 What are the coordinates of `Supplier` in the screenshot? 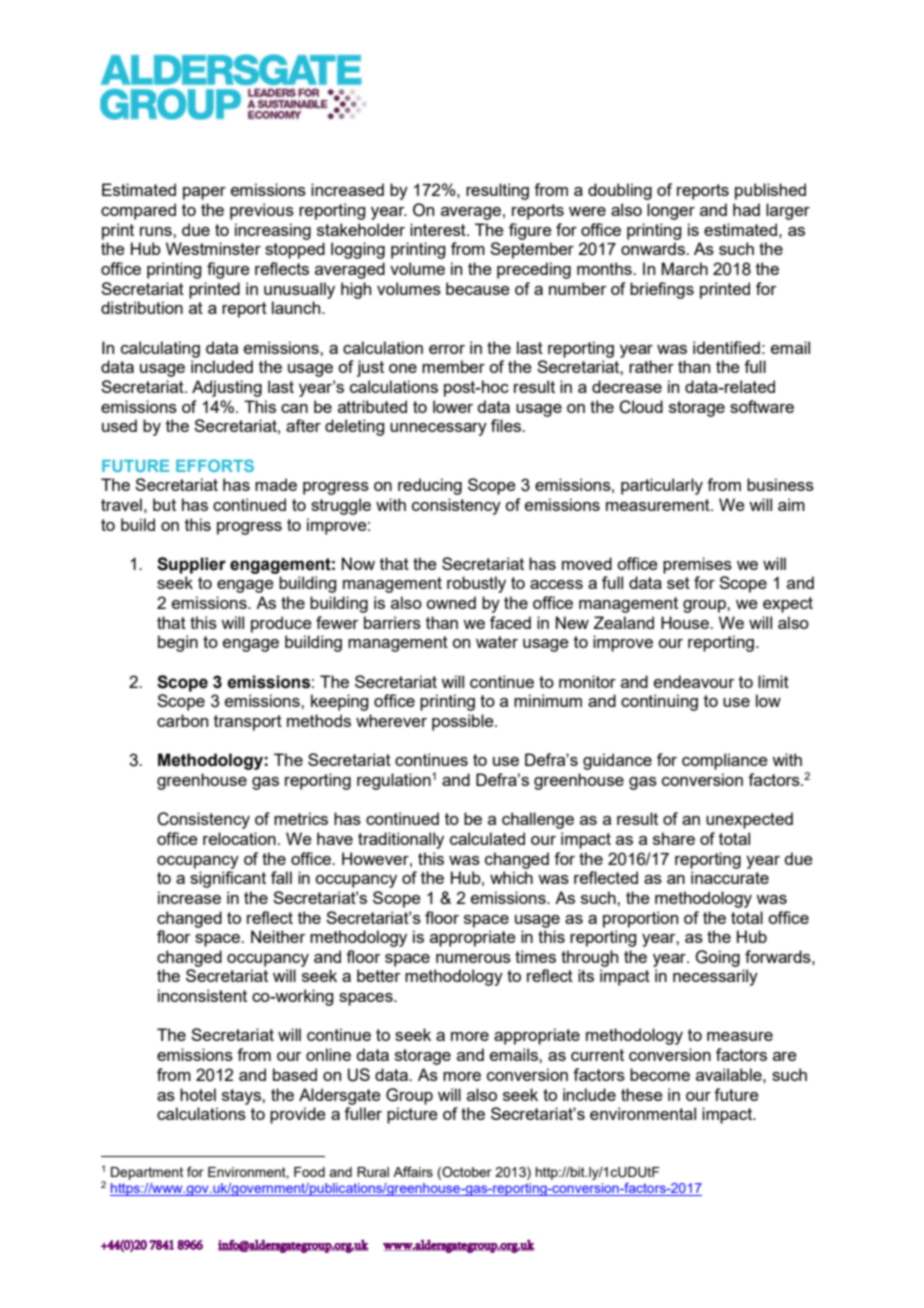 It's located at (191, 565).
